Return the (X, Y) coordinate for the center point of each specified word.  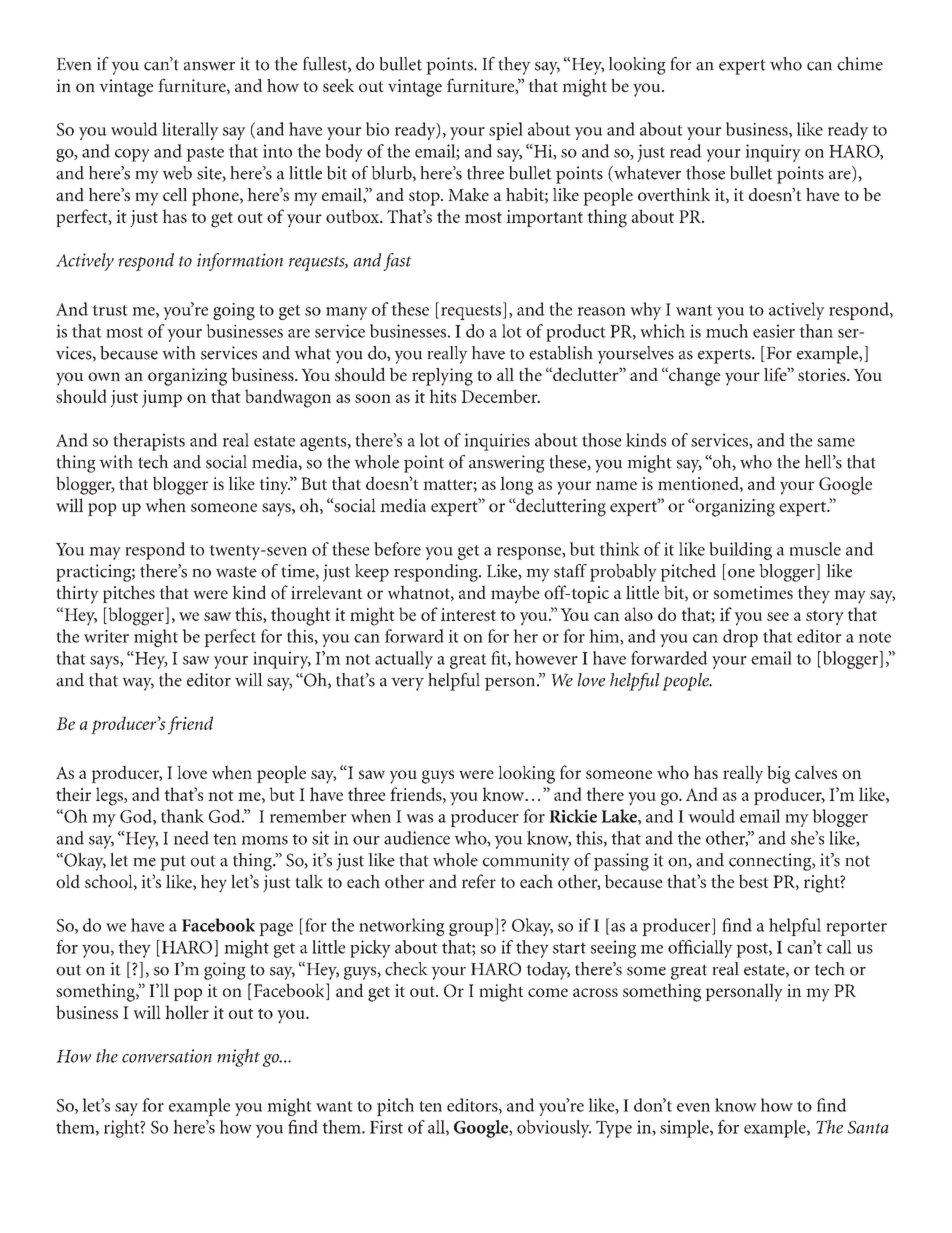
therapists (149, 442)
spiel (506, 131)
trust (110, 310)
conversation (167, 1056)
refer (479, 881)
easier (774, 331)
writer (106, 636)
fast (397, 262)
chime (860, 64)
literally (190, 131)
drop (740, 638)
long (516, 485)
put (173, 863)
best (754, 881)
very (407, 684)
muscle (815, 549)
